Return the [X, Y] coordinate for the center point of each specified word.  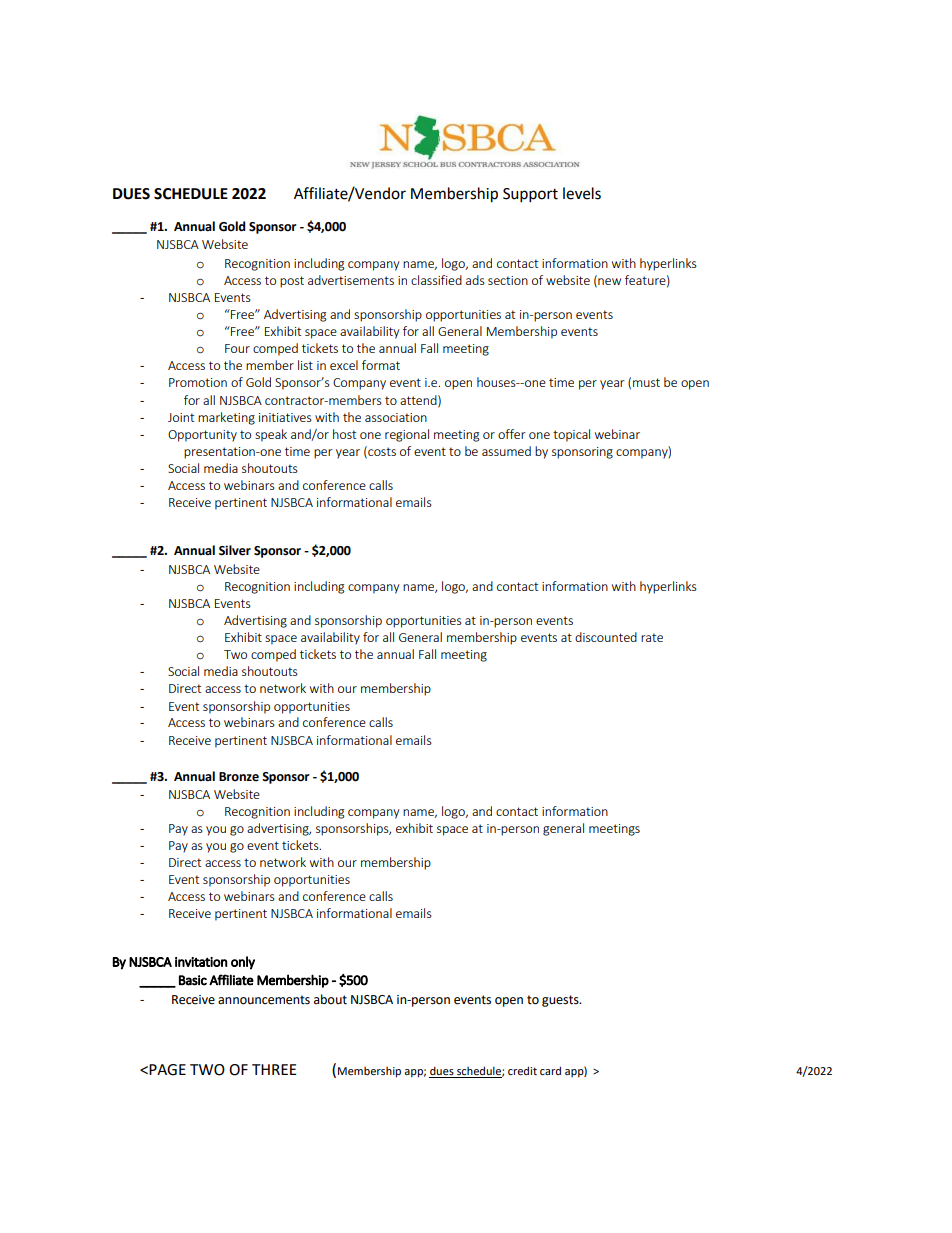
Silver [235, 550]
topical [571, 435]
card [550, 1070]
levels [582, 193]
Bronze [239, 777]
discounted [606, 637]
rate [652, 637]
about [330, 999]
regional [407, 435]
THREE [274, 1069]
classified [436, 280]
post [292, 282]
